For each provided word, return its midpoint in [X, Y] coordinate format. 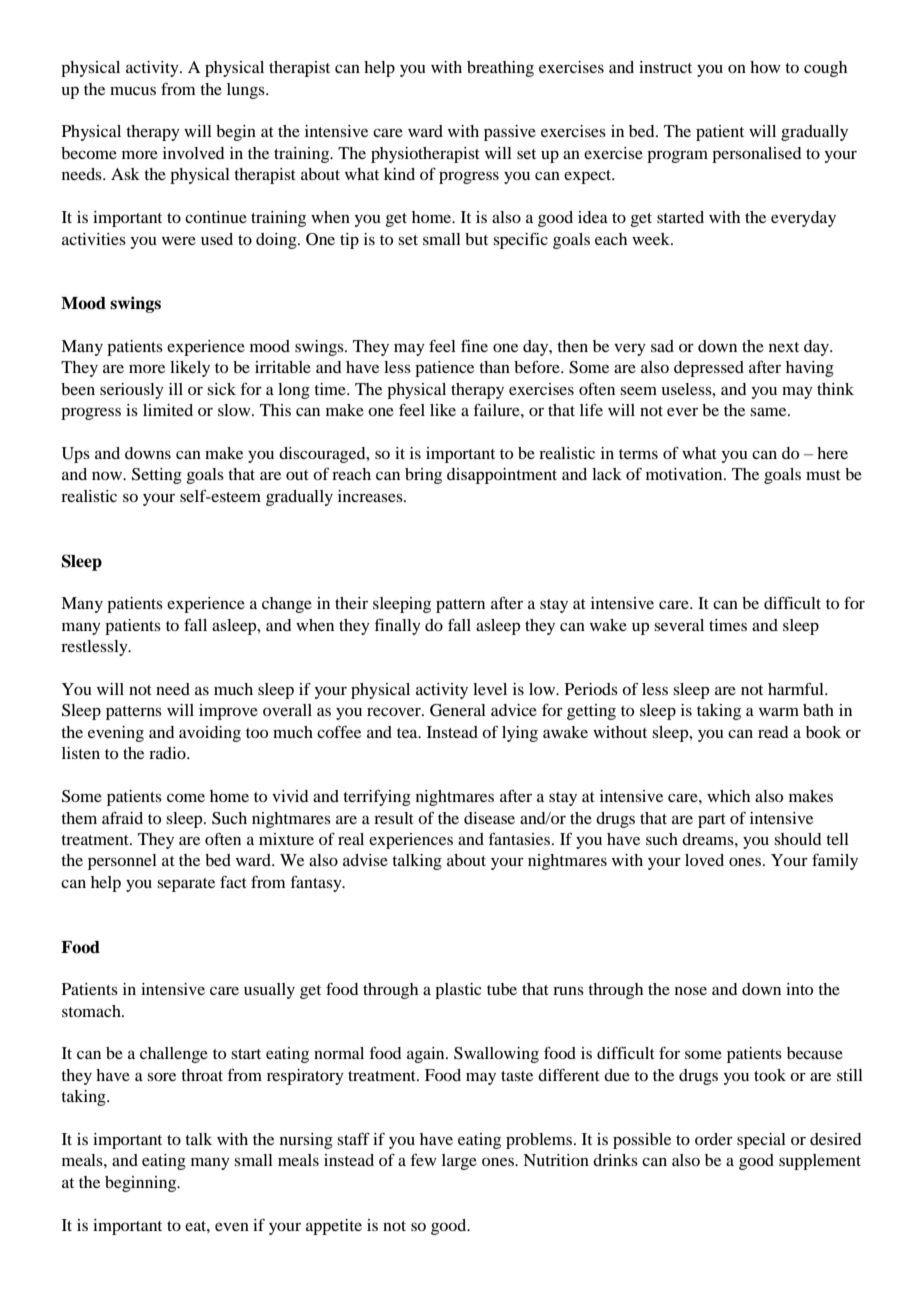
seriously [132, 391]
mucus [133, 90]
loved [704, 860]
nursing [306, 1141]
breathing [500, 69]
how [765, 67]
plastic [458, 991]
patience [444, 369]
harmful [797, 688]
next [784, 347]
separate [186, 885]
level [490, 689]
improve [228, 712]
